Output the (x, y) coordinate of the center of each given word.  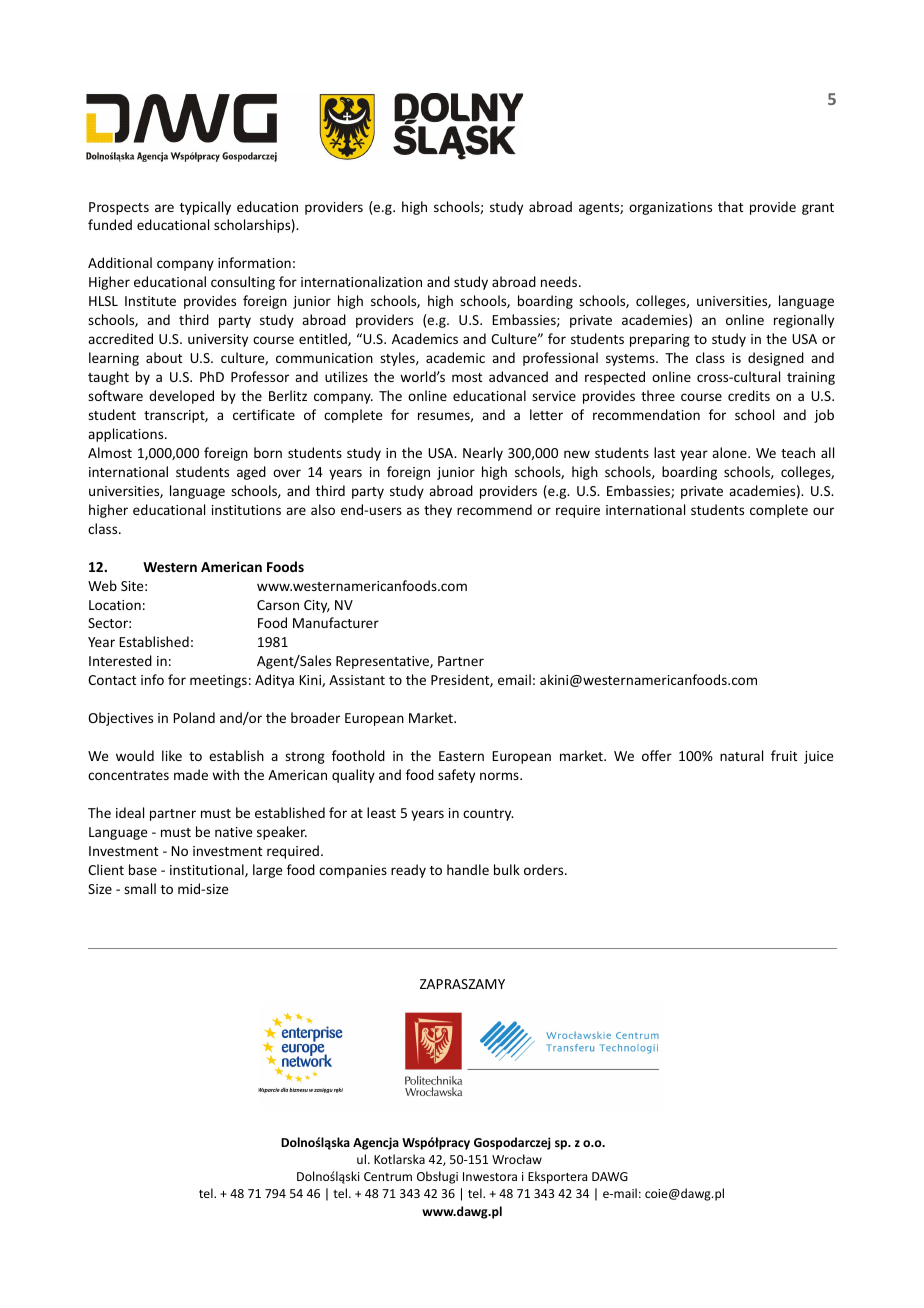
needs (560, 281)
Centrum (388, 1176)
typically (205, 208)
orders (545, 869)
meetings (218, 681)
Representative (383, 662)
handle (468, 869)
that (730, 206)
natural (741, 755)
